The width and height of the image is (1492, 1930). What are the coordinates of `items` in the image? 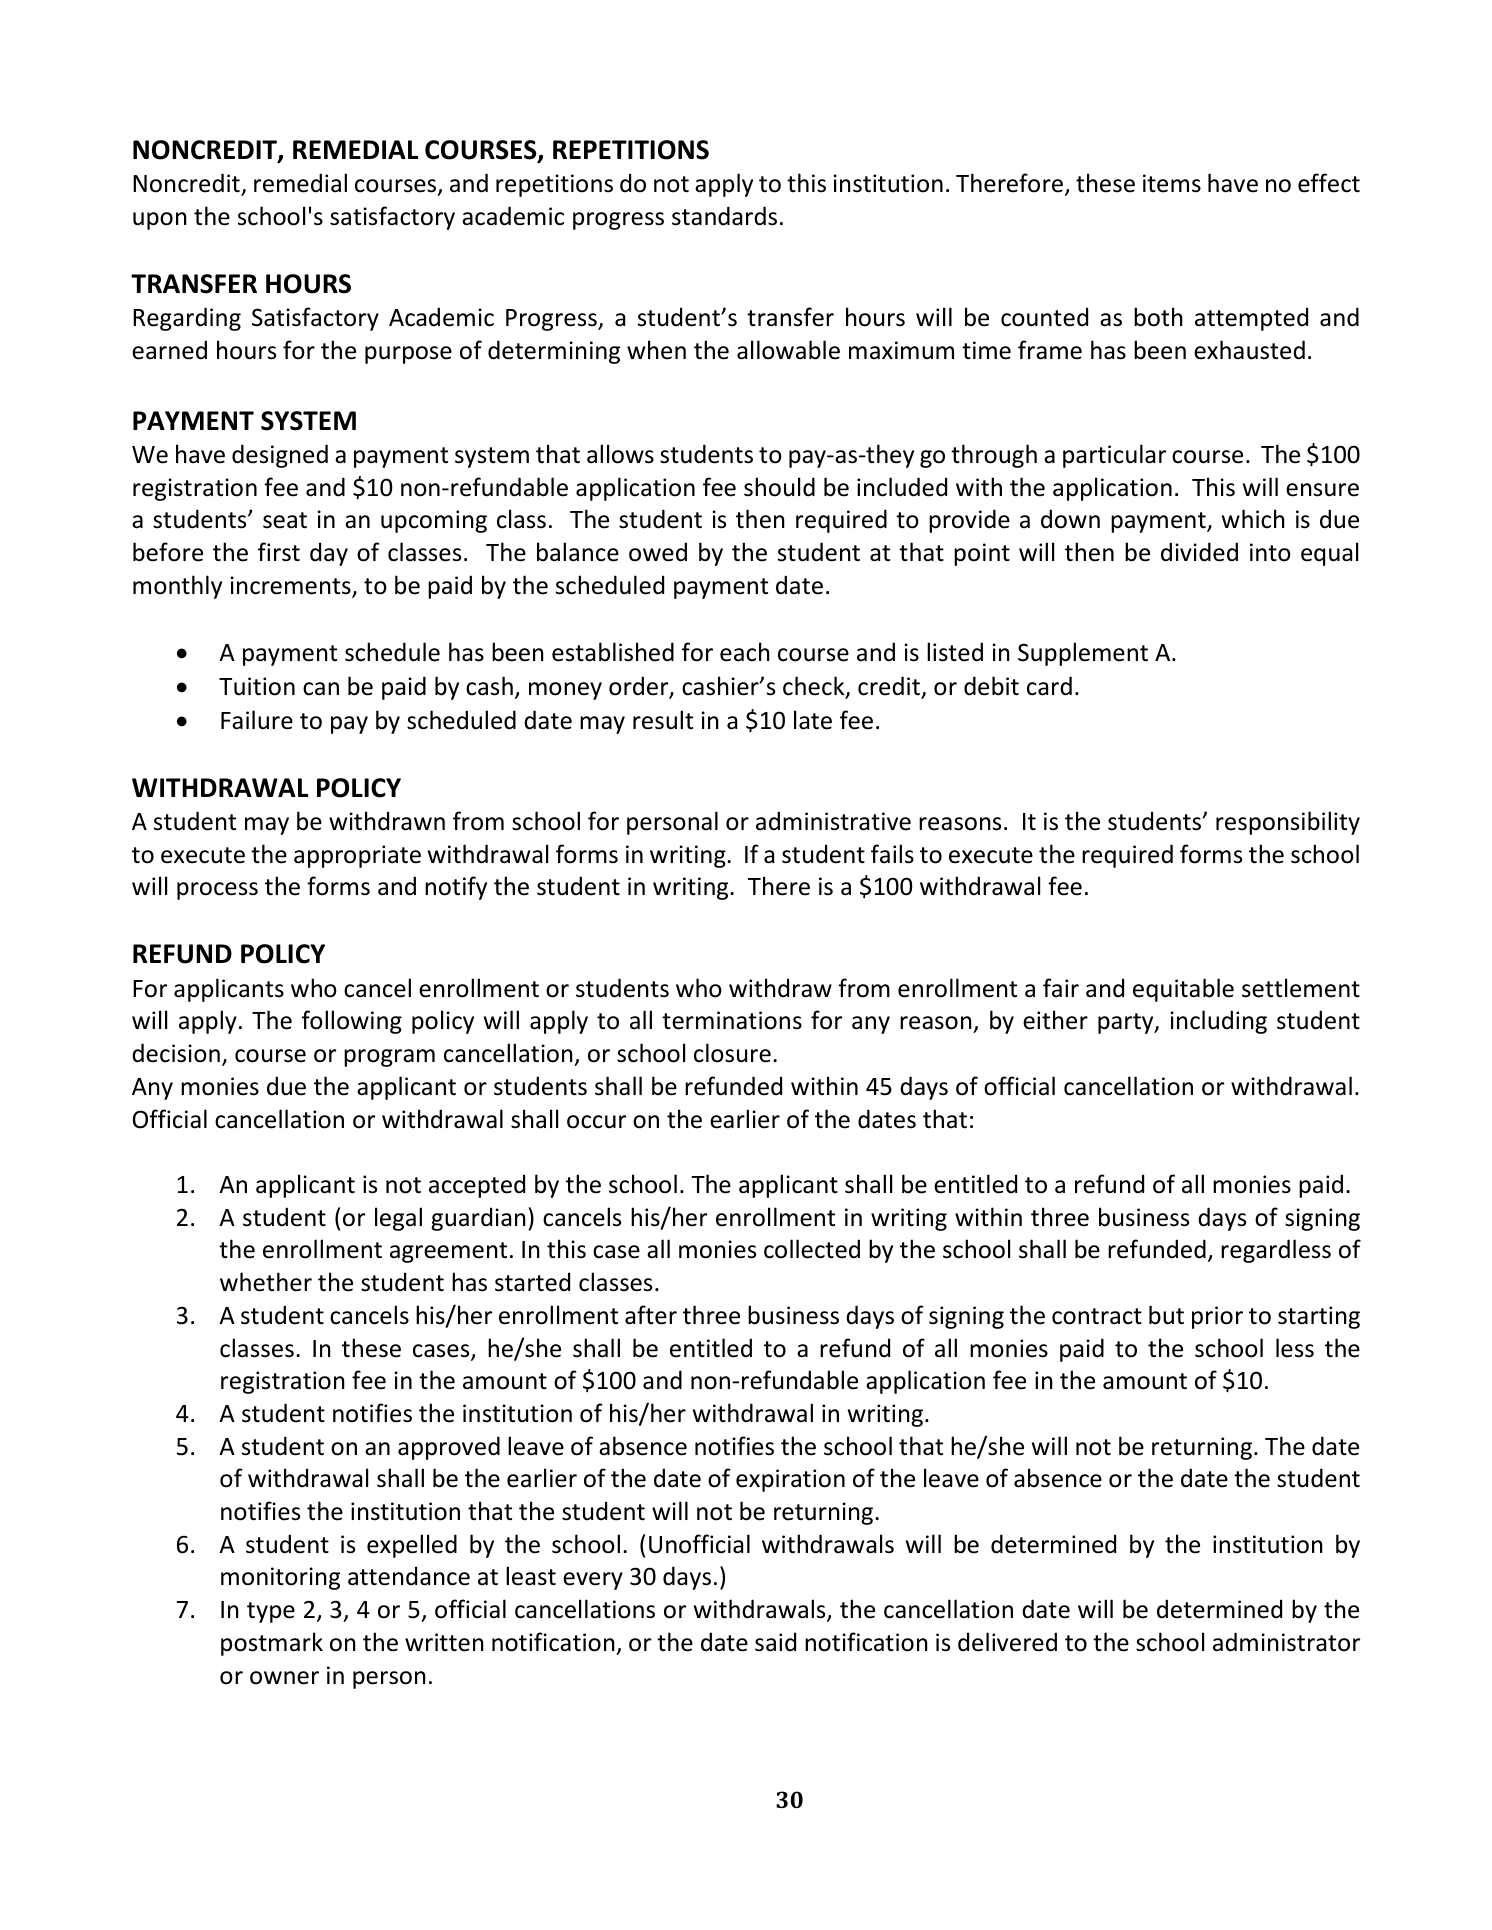 It's located at (1172, 183).
